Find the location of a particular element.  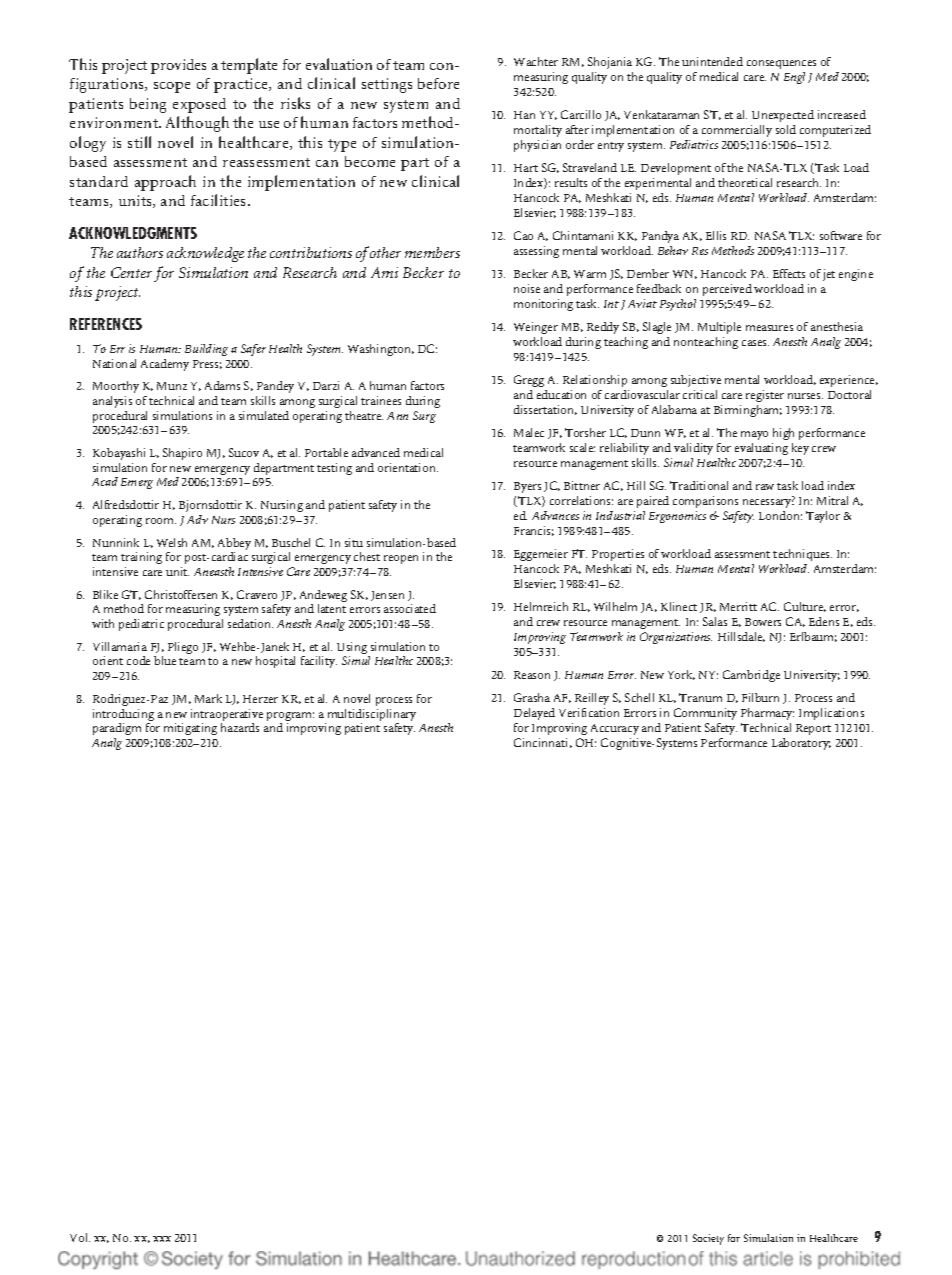

Delayed is located at coordinates (534, 714).
